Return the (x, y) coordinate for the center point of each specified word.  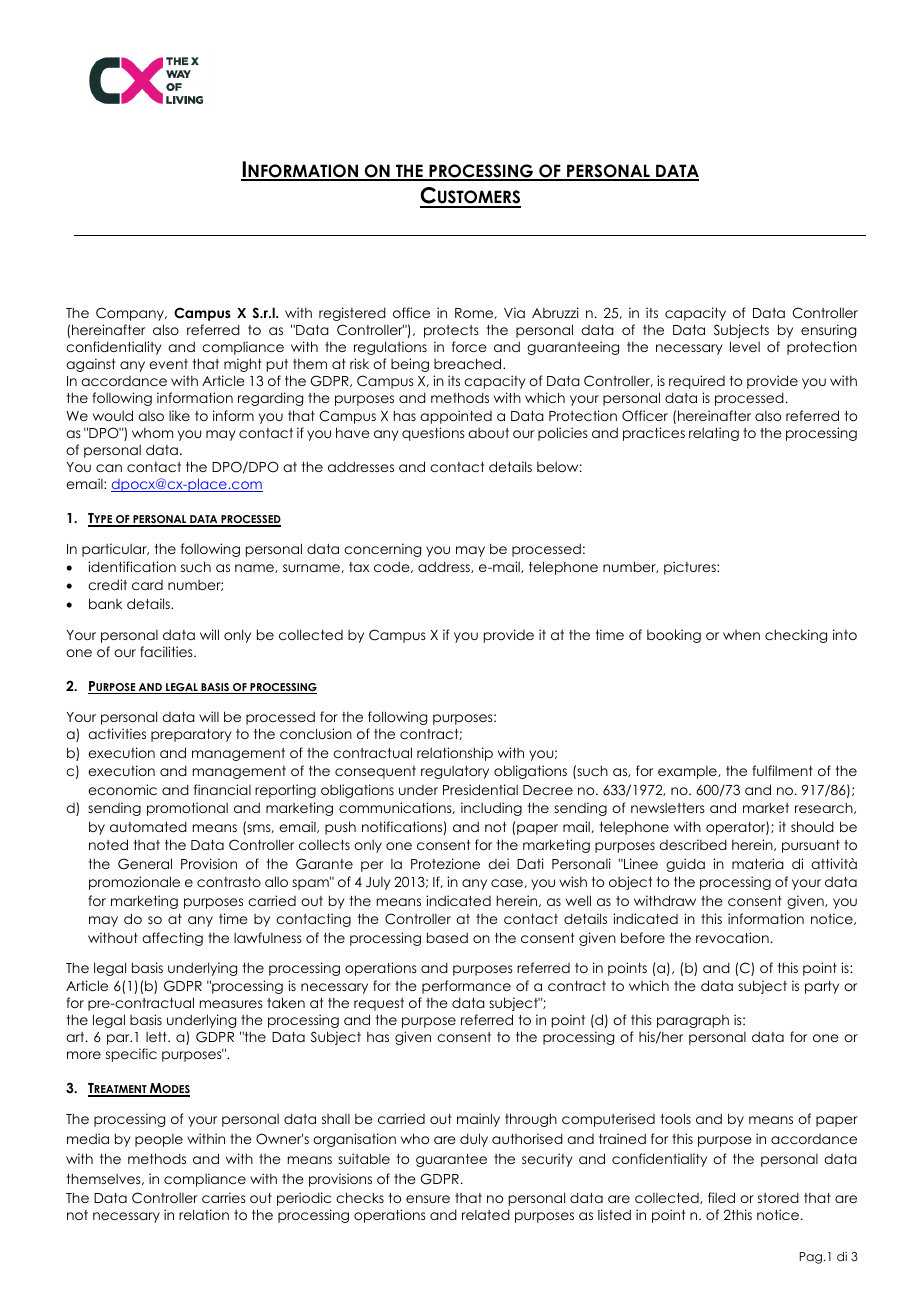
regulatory (455, 772)
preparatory (191, 735)
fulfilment (783, 770)
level (745, 346)
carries (224, 1197)
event (168, 364)
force (469, 346)
